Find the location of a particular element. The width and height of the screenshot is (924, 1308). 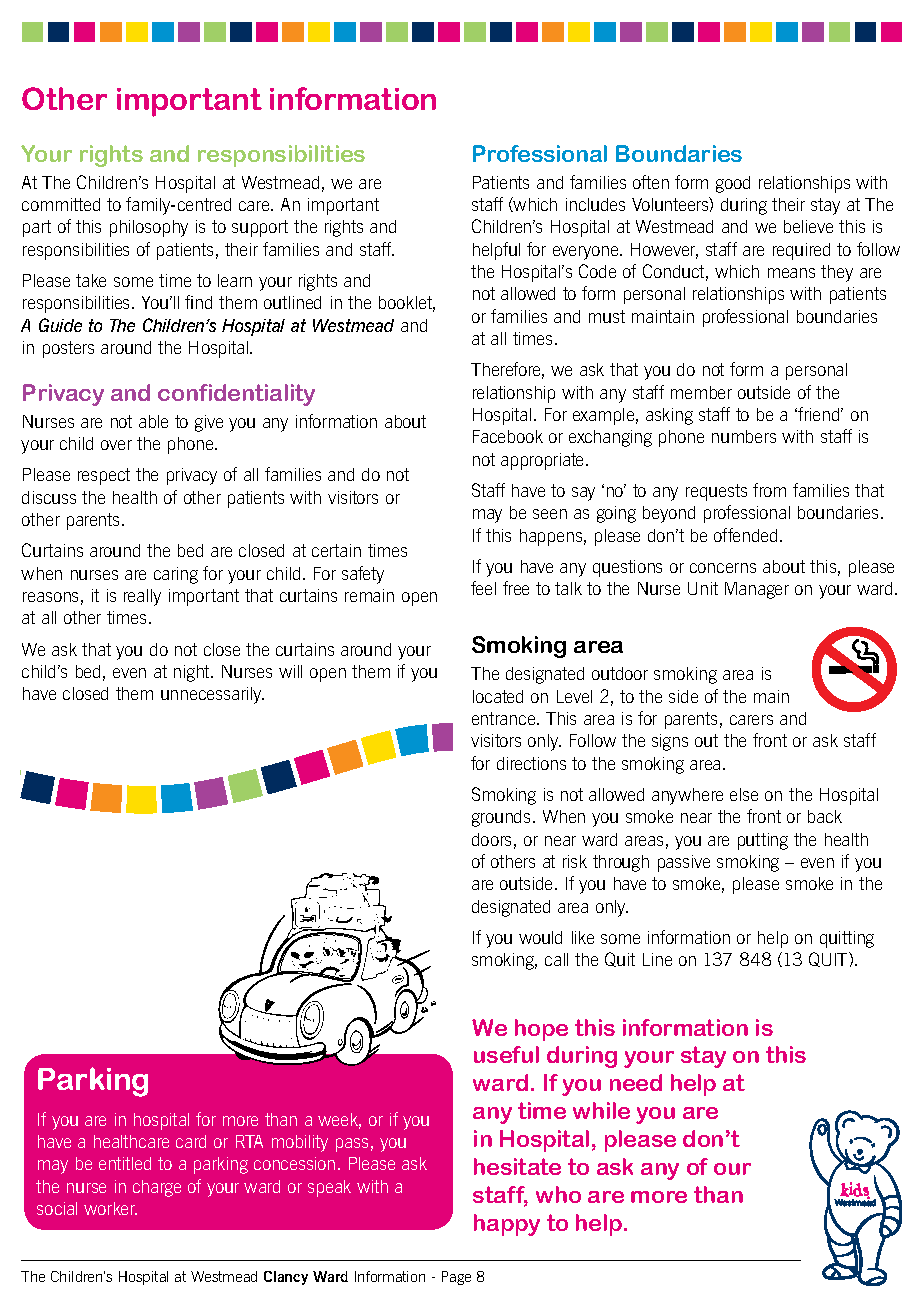

useful is located at coordinates (506, 1054).
